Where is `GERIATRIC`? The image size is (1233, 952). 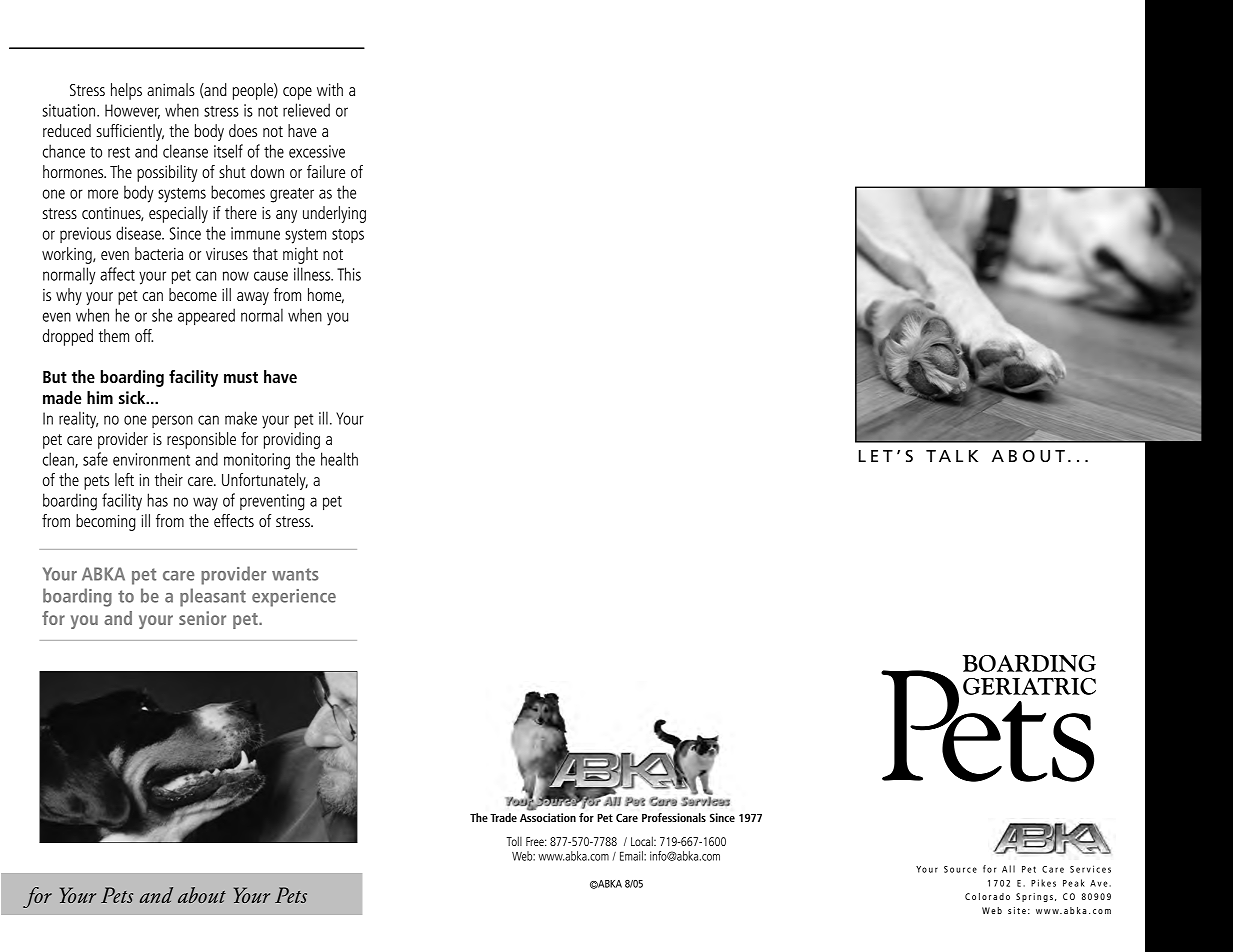
GERIATRIC is located at coordinates (1029, 686).
